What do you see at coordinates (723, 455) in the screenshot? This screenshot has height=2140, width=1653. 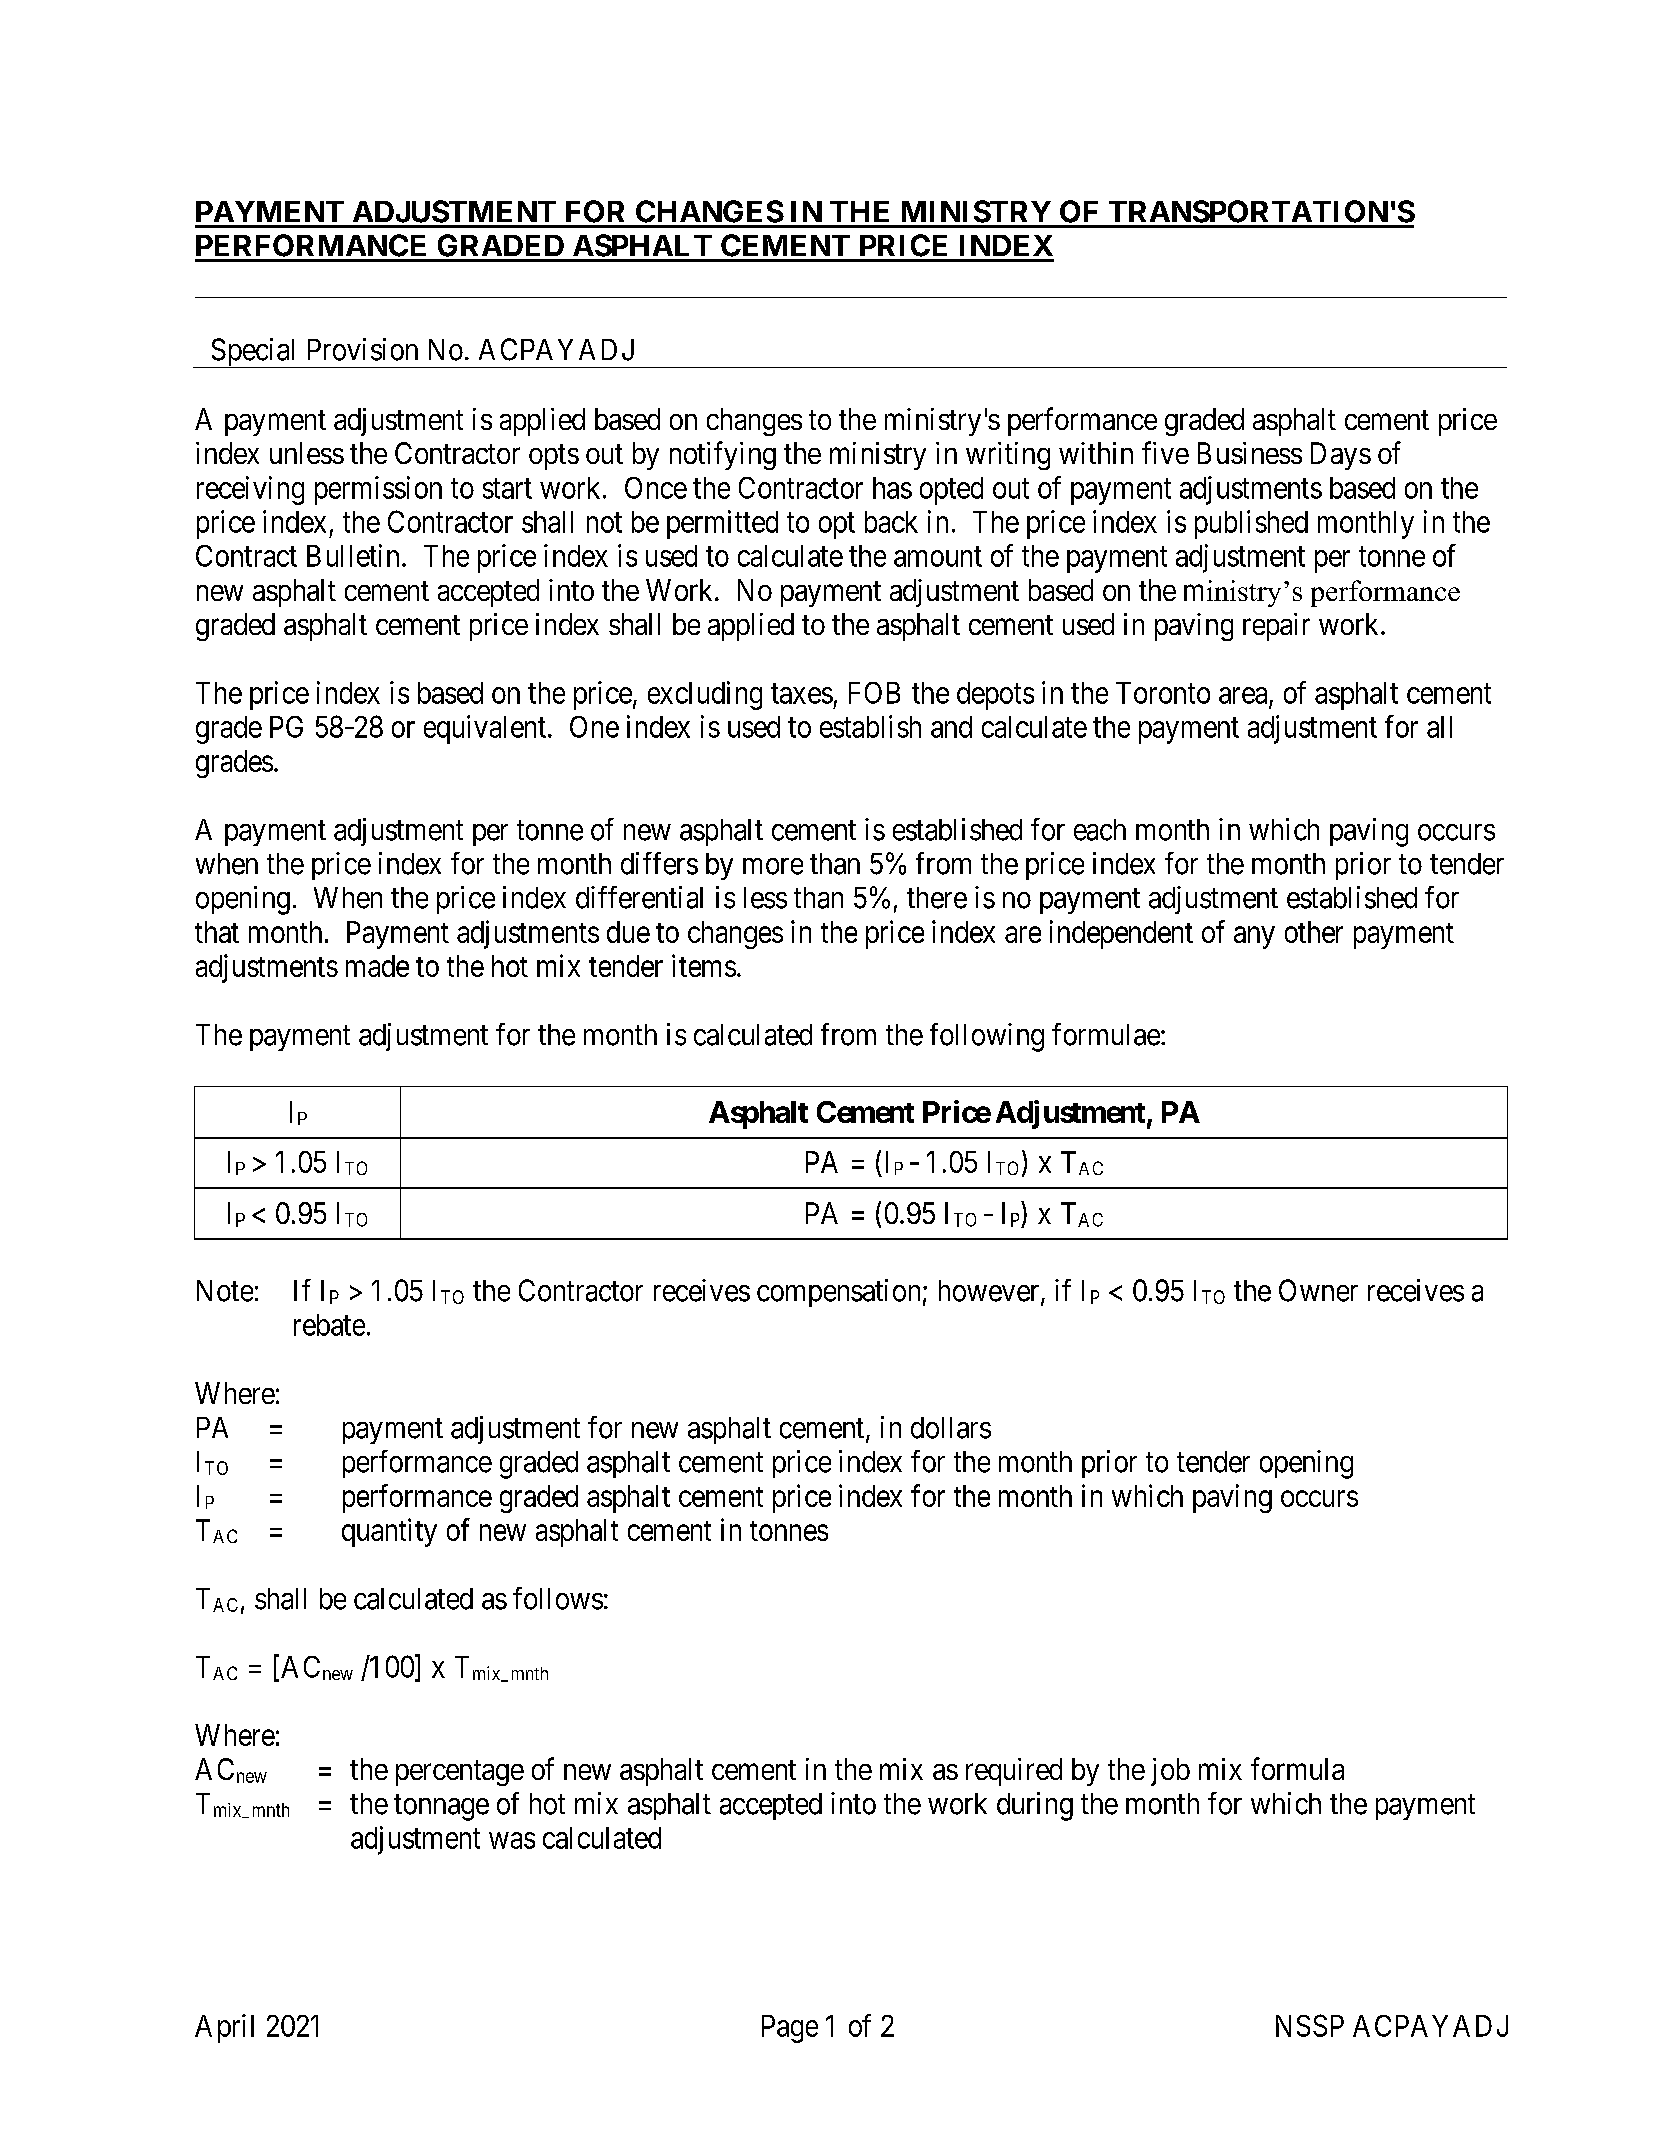 I see `notifying` at bounding box center [723, 455].
